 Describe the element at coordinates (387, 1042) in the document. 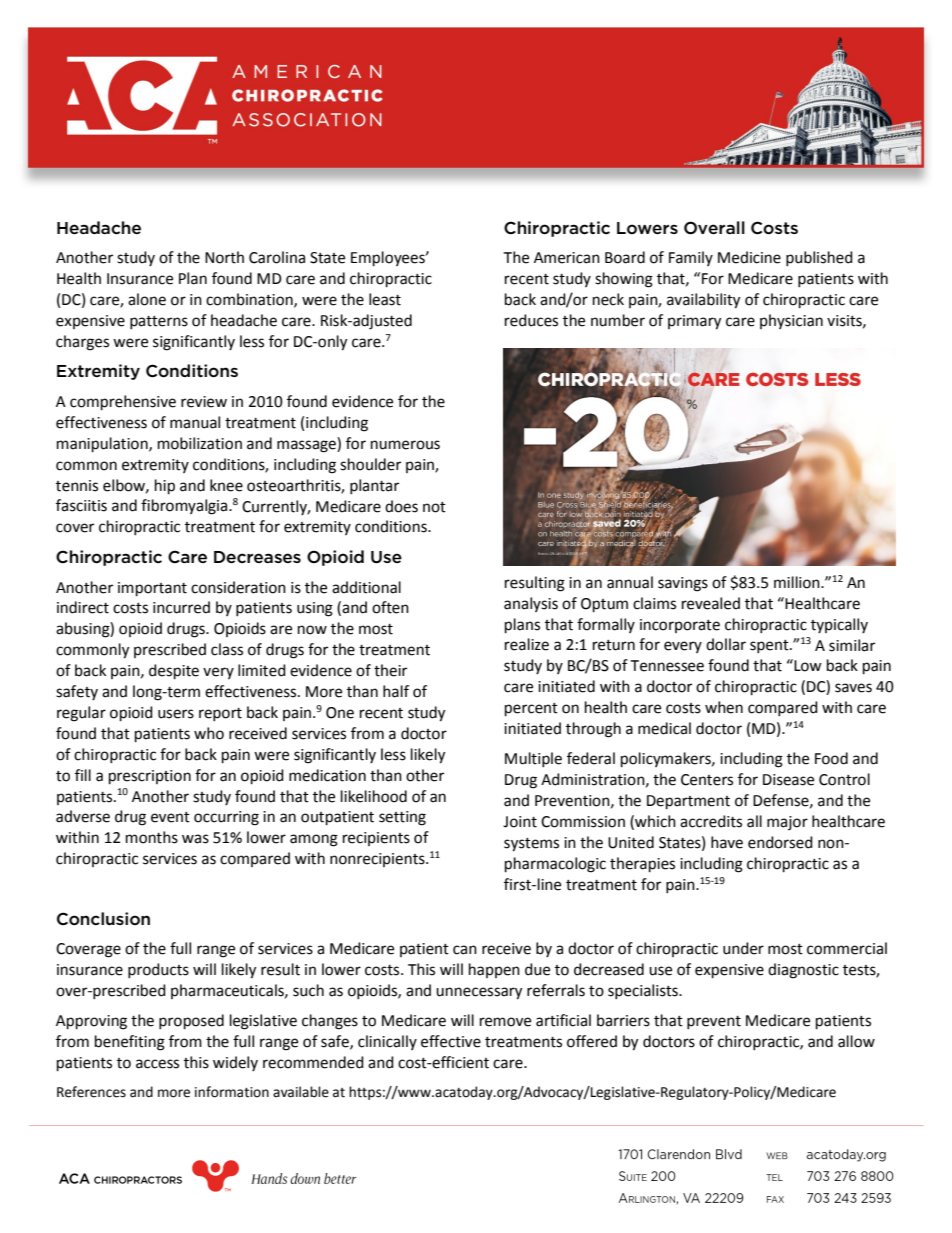

I see `clinically` at that location.
